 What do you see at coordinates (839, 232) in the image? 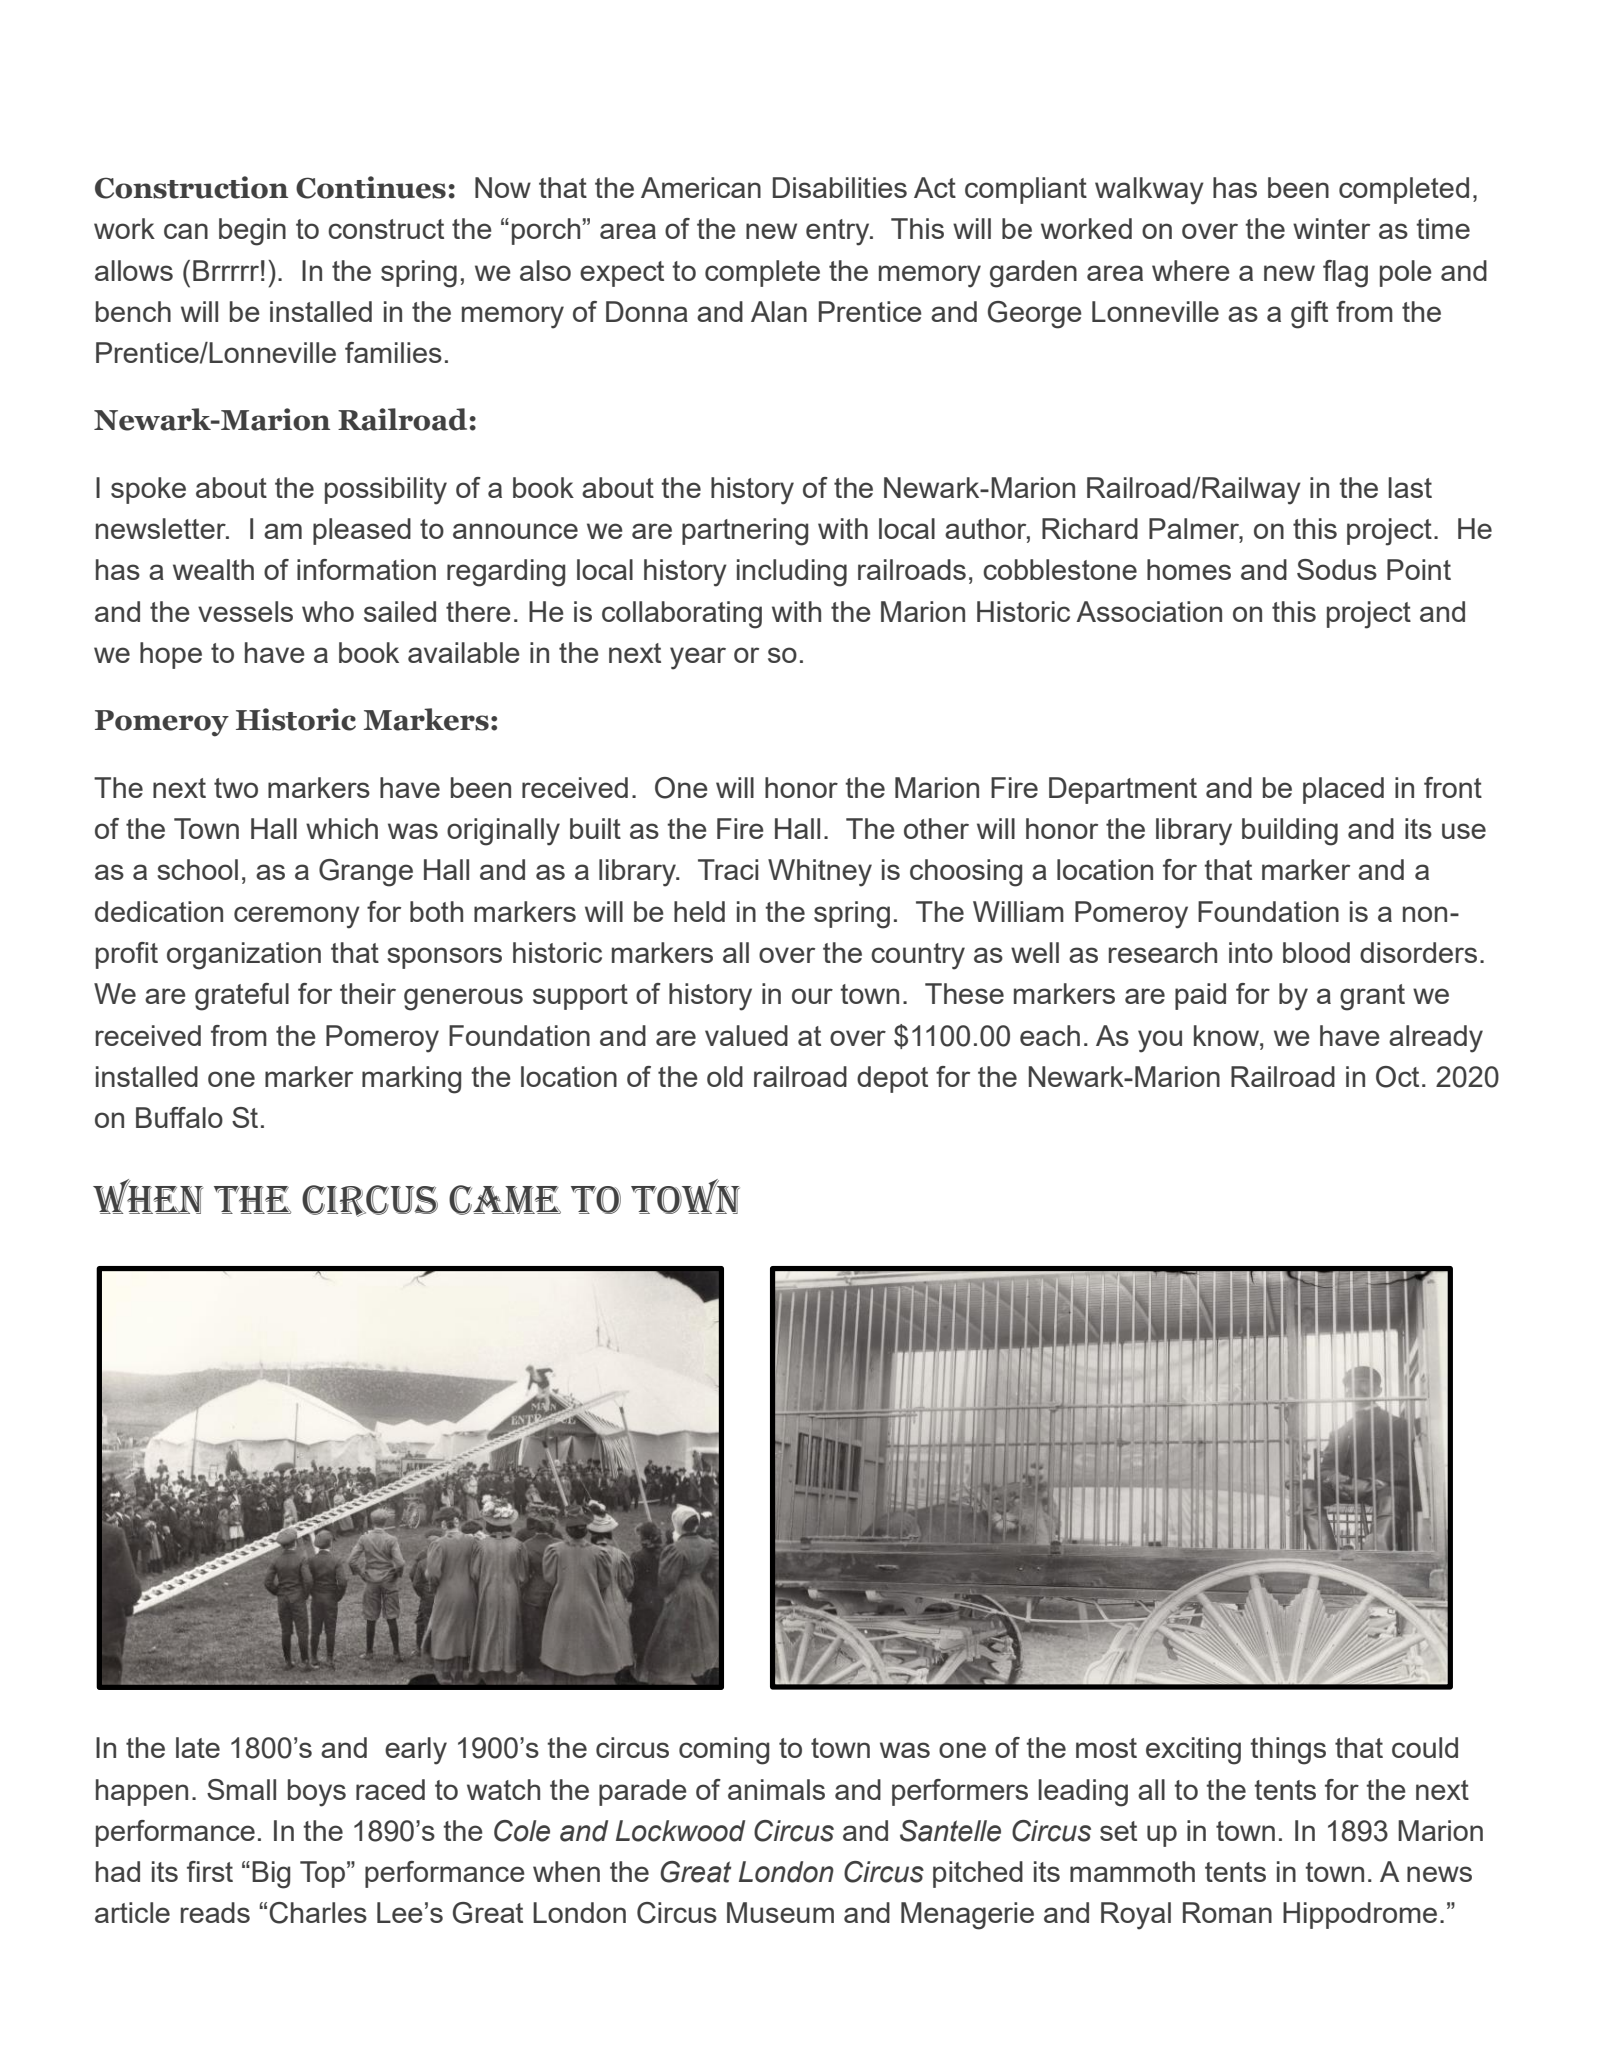
I see `entry` at bounding box center [839, 232].
